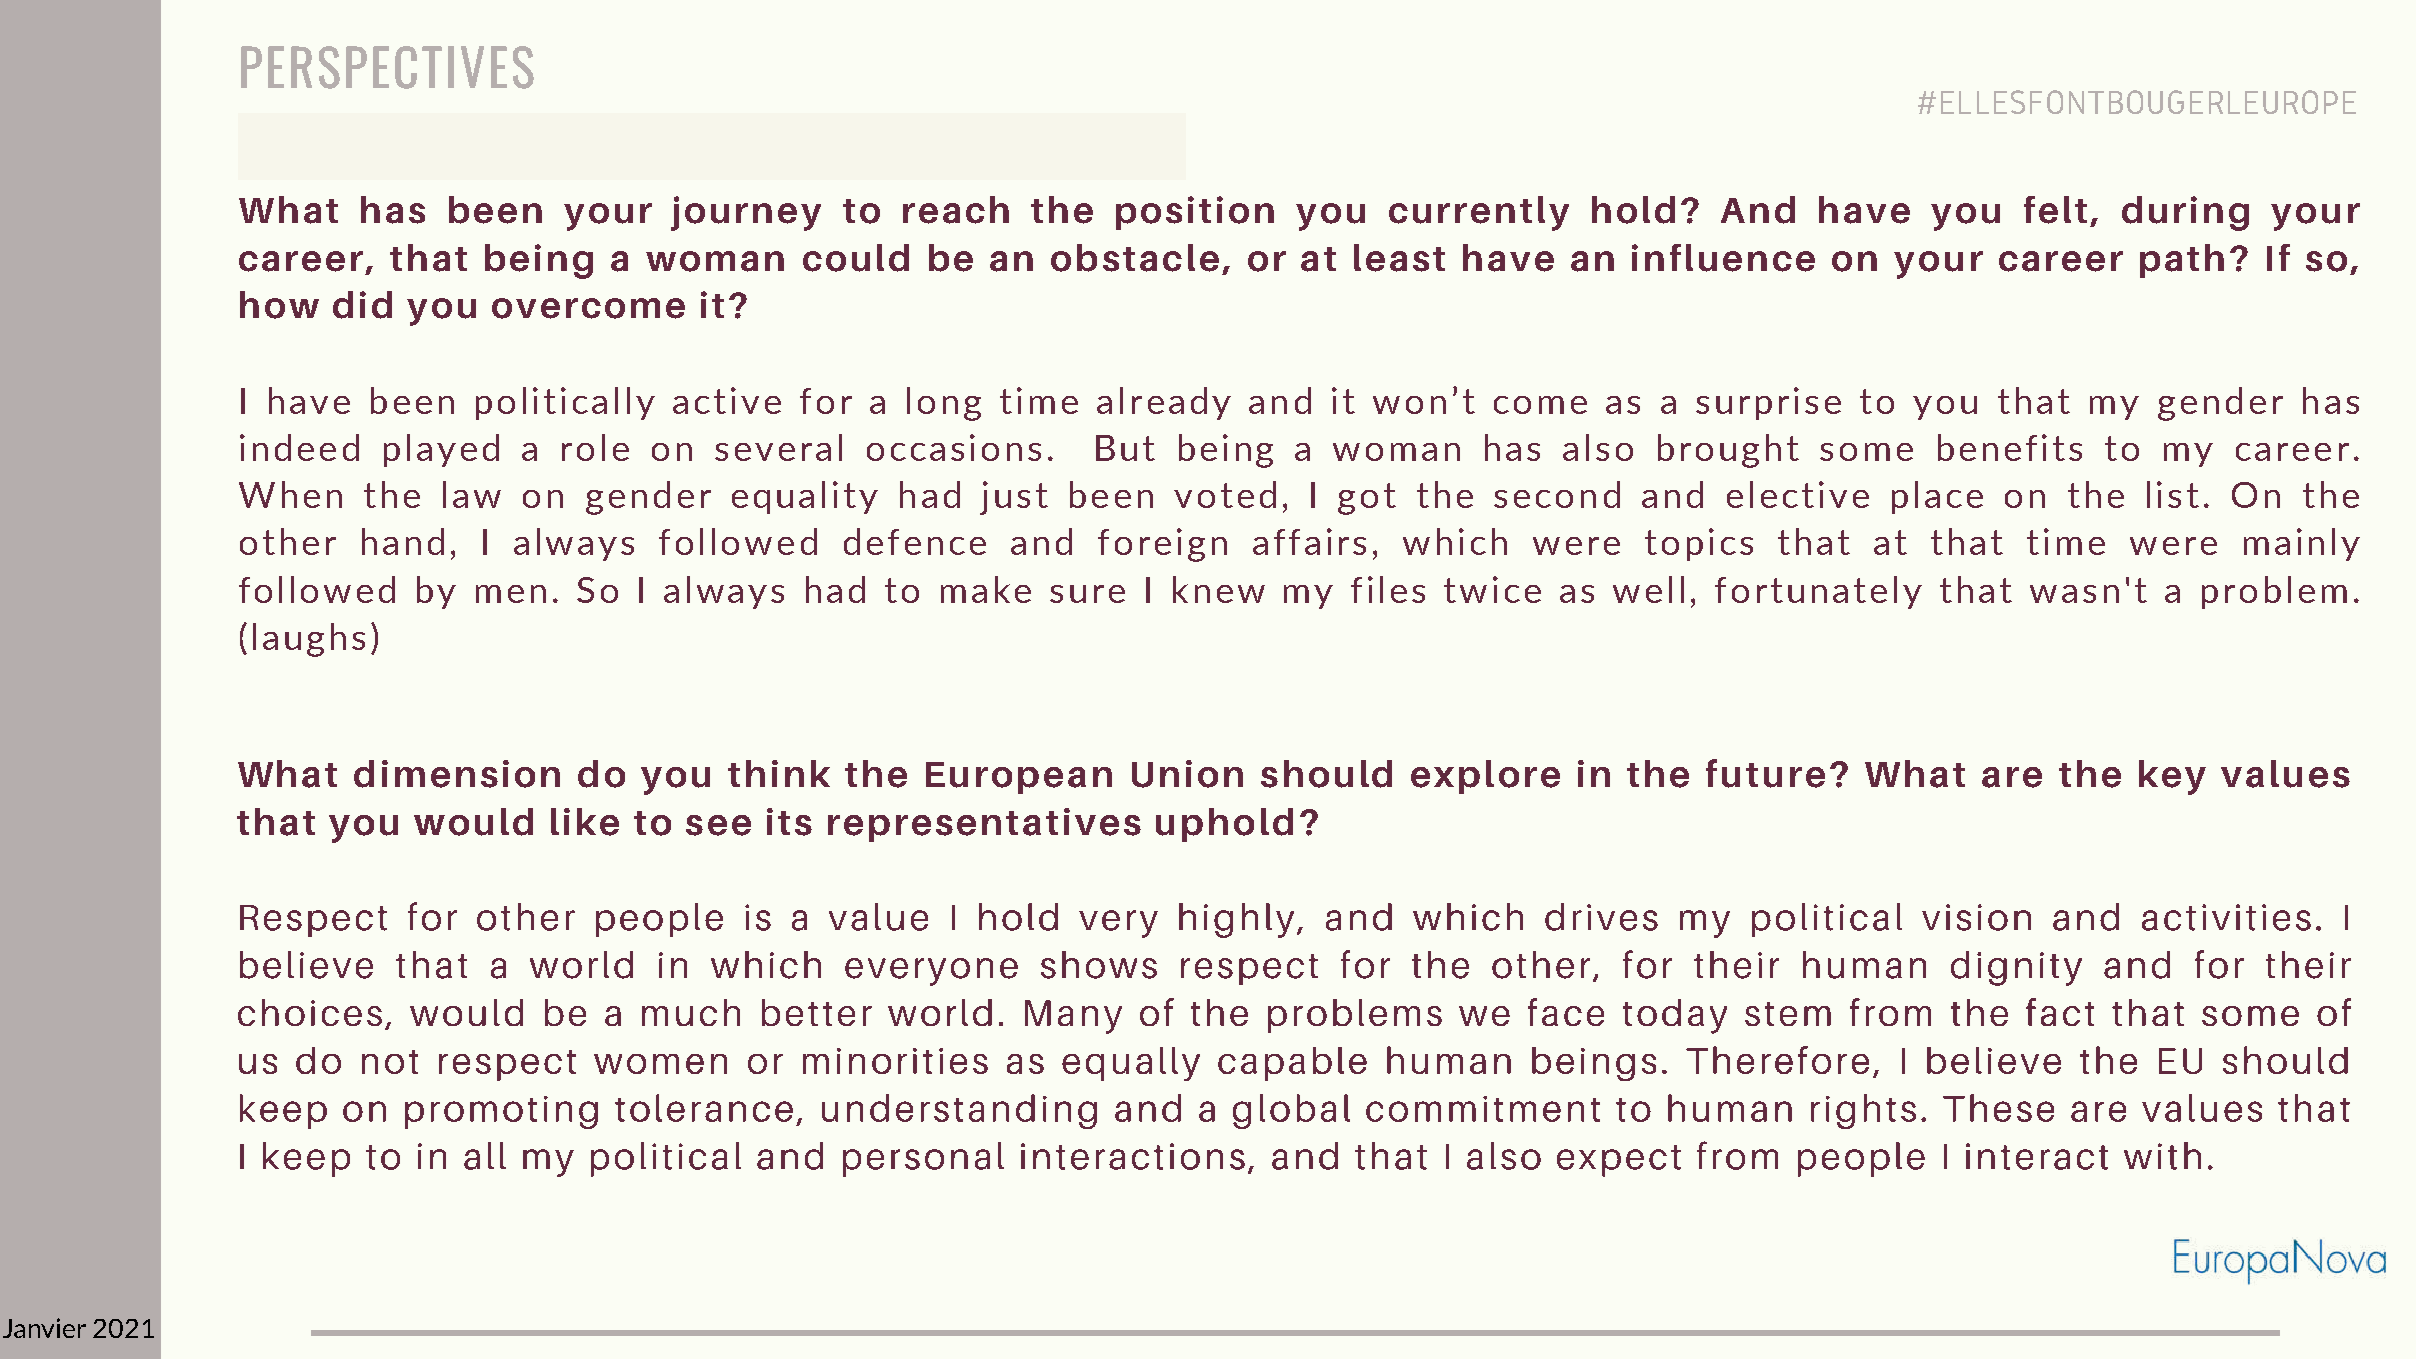  Describe the element at coordinates (1818, 592) in the page. I see `fortunately` at that location.
